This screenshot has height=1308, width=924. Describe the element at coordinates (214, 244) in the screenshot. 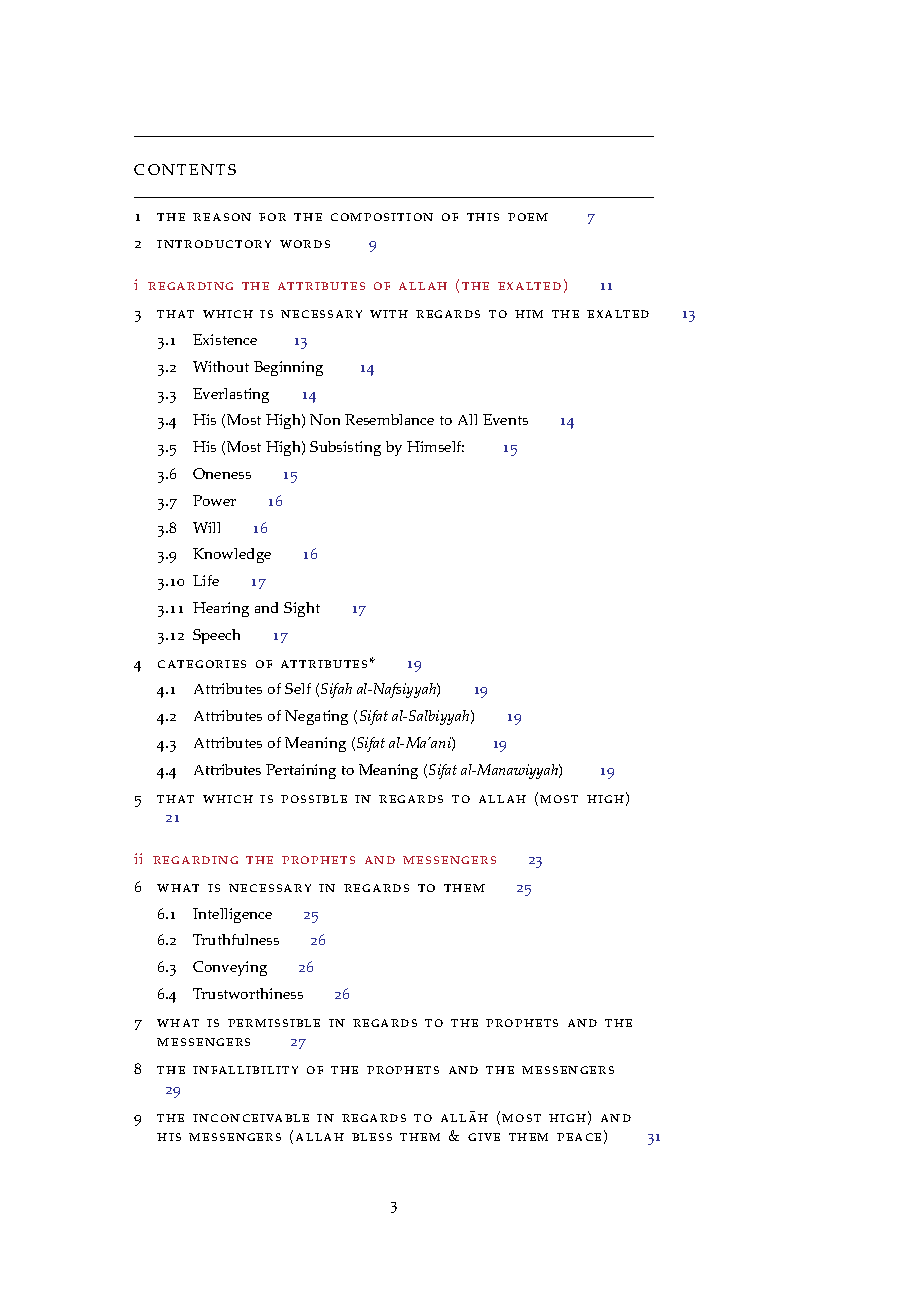

I see `introductory` at that location.
